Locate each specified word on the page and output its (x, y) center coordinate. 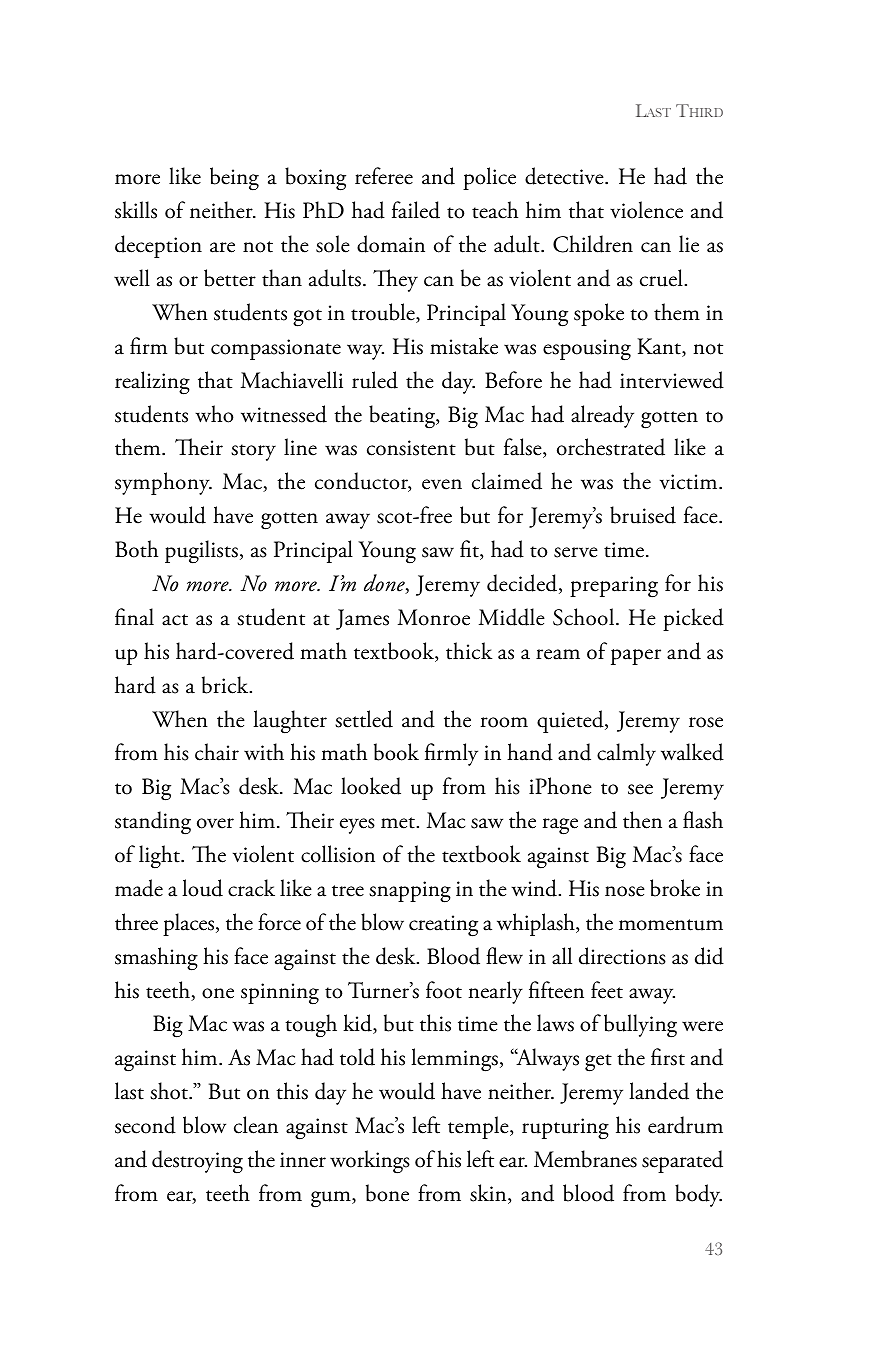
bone (387, 1193)
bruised (643, 515)
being (234, 179)
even (442, 484)
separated (682, 1161)
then (642, 820)
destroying (197, 1162)
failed (416, 210)
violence (646, 210)
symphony (163, 483)
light (160, 857)
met (399, 823)
